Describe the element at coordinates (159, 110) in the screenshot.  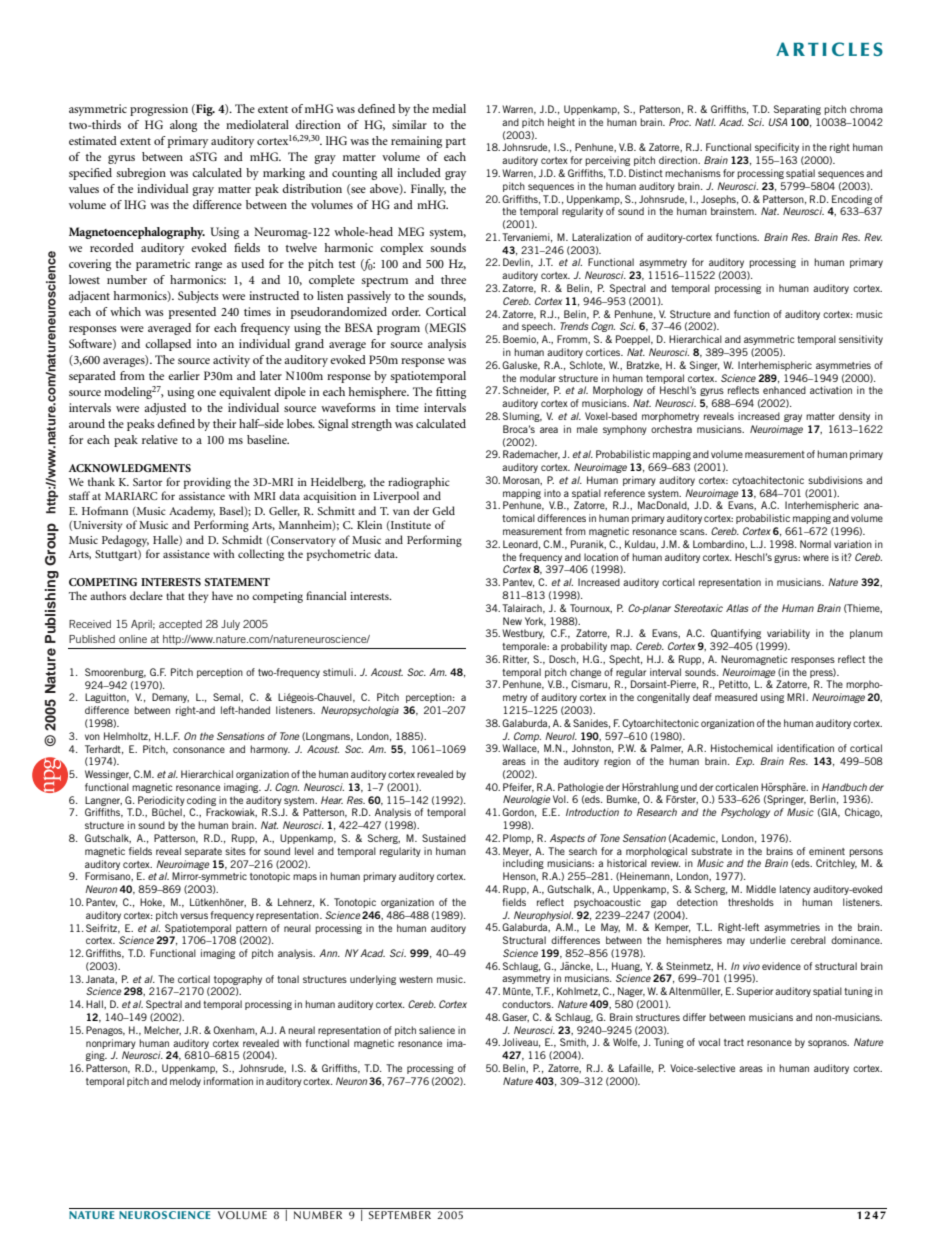
I see `progression` at that location.
